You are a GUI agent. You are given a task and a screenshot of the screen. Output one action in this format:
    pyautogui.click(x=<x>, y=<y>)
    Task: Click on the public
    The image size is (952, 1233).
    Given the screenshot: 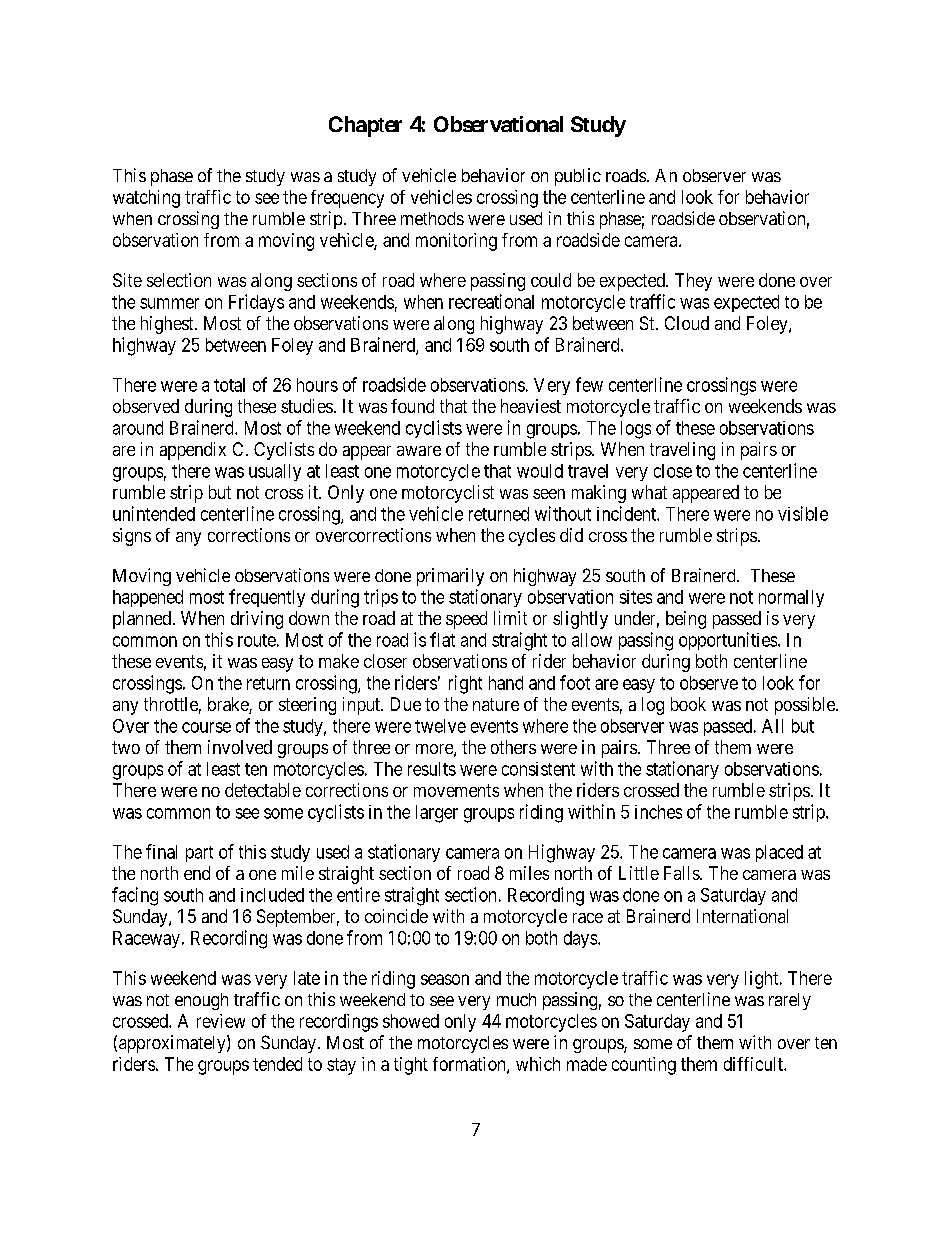 What is the action you would take?
    pyautogui.click(x=578, y=177)
